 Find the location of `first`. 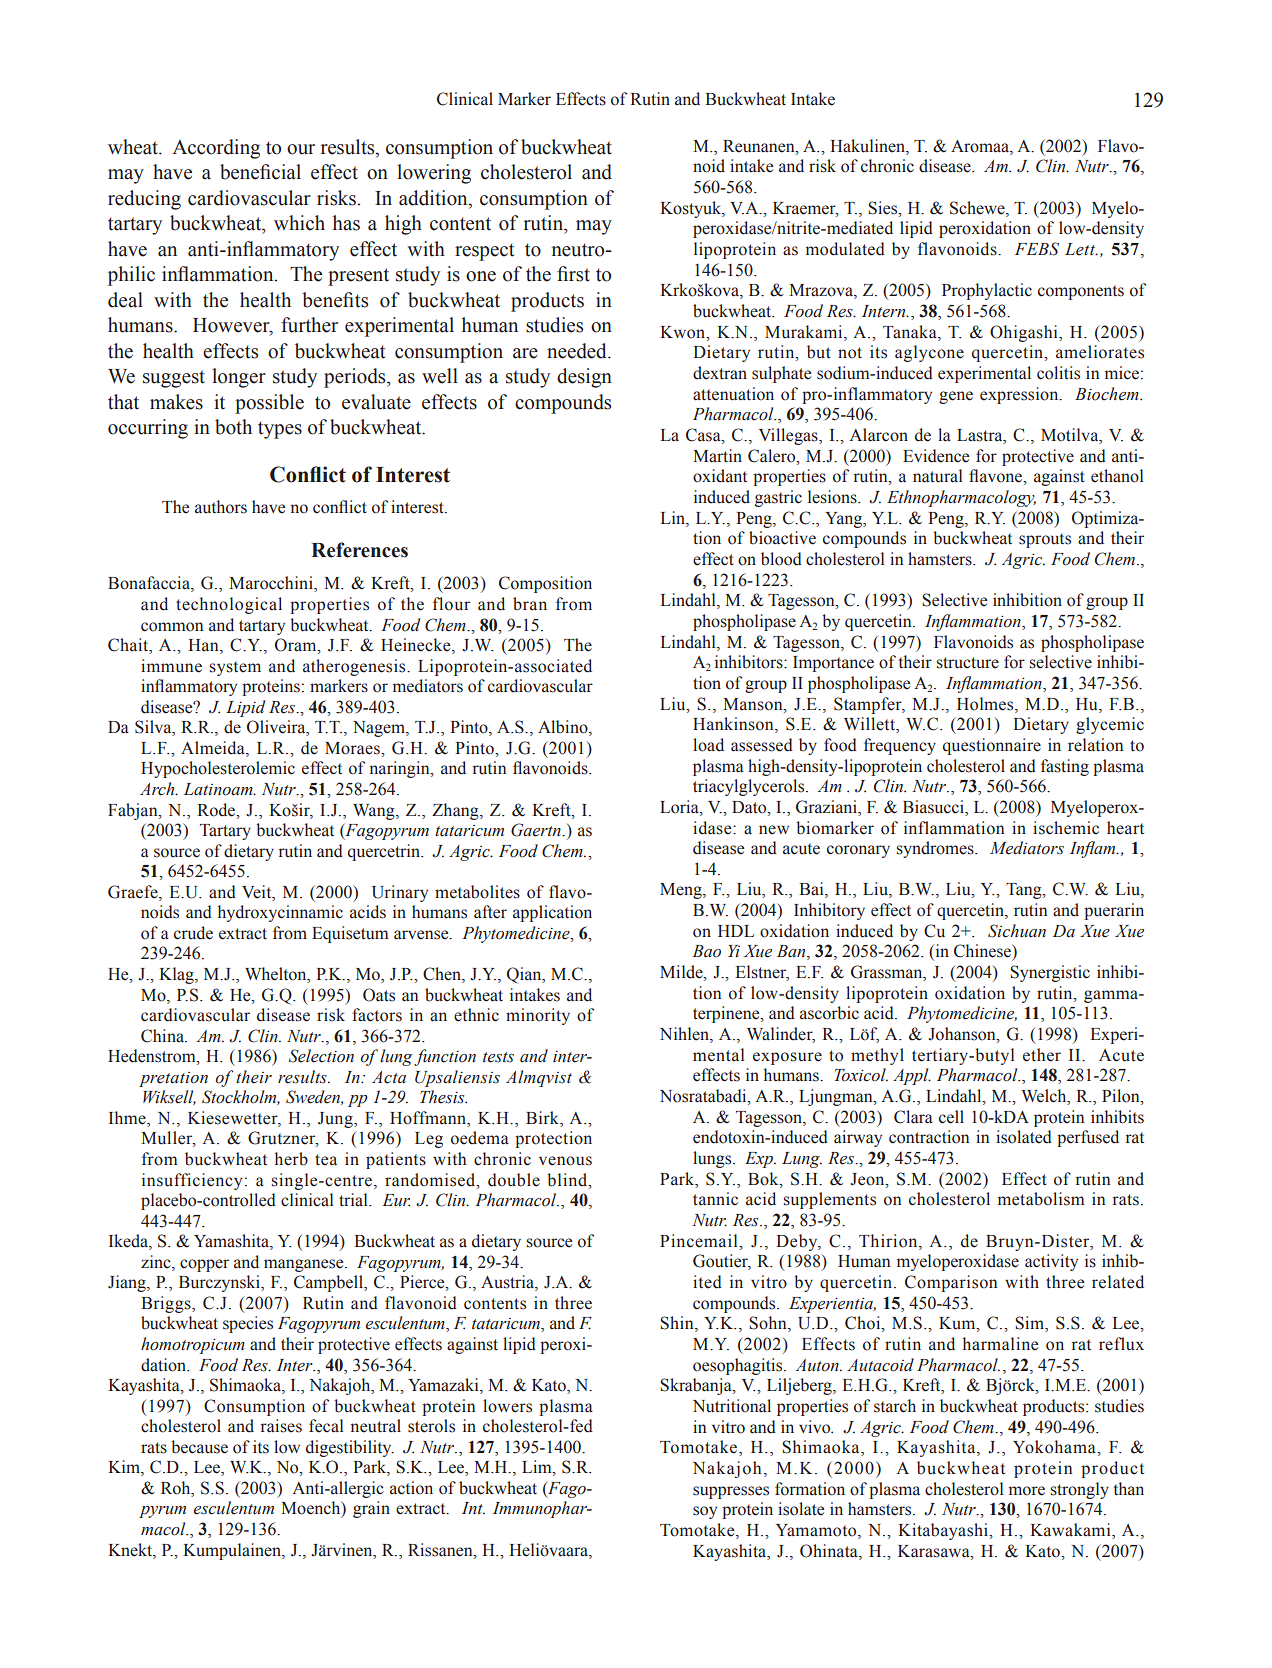

first is located at coordinates (573, 274).
